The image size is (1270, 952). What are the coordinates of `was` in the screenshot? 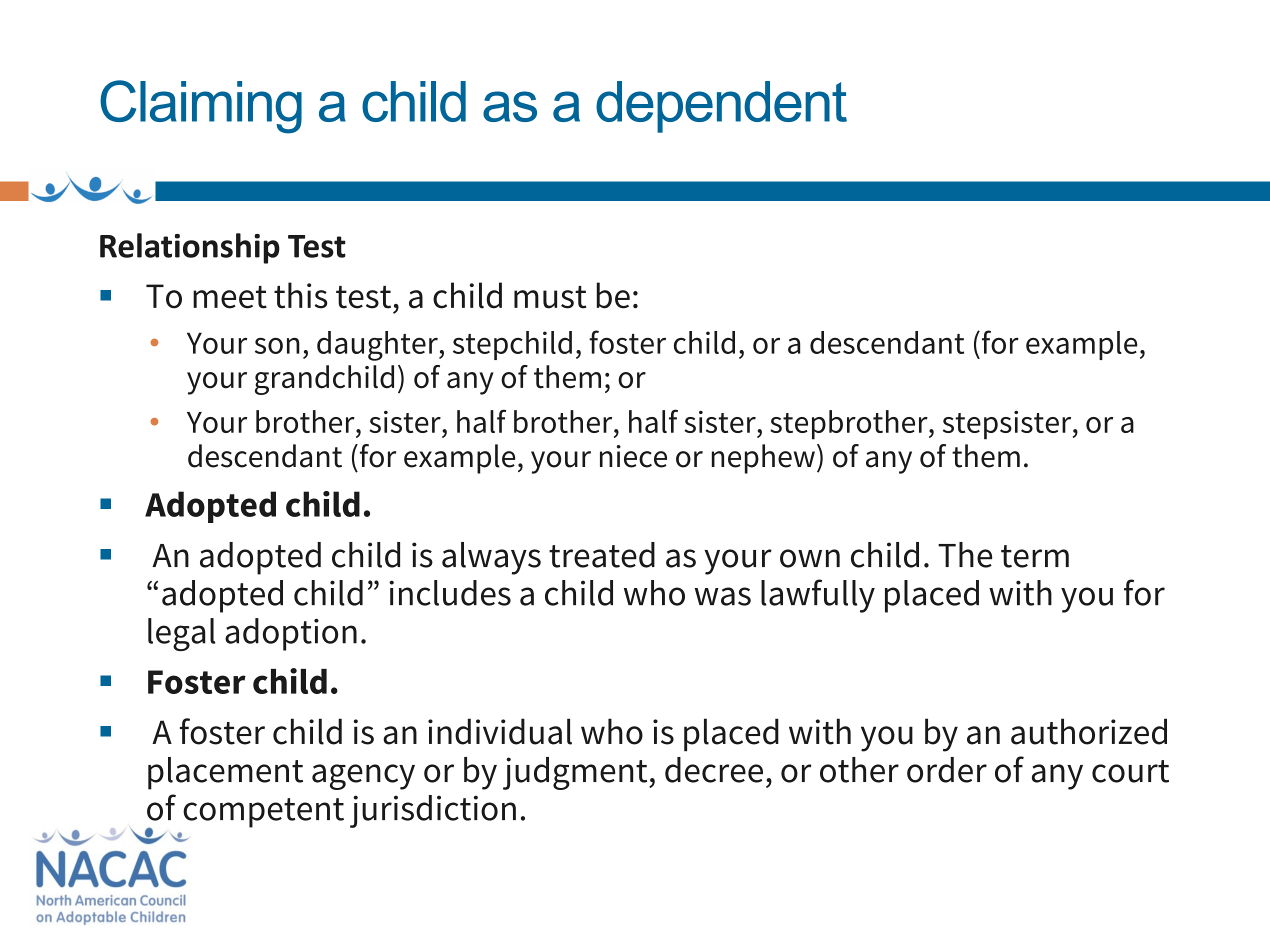 It's located at (723, 596).
